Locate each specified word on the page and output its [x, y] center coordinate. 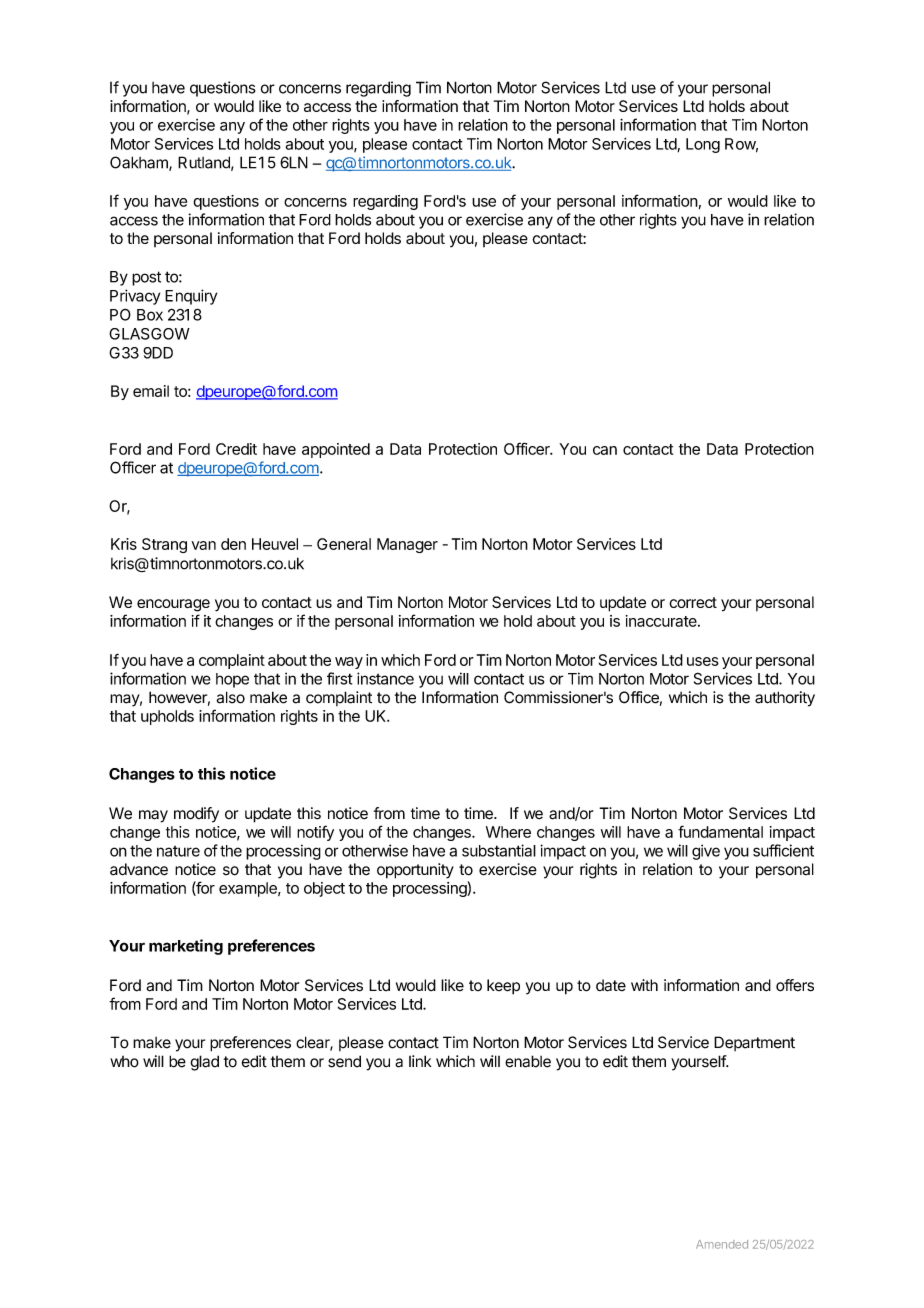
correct [693, 602]
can [605, 450]
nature [178, 851]
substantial [499, 850]
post [146, 278]
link [420, 1061]
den [233, 544]
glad [204, 1063]
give [706, 852]
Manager [407, 545]
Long [703, 145]
